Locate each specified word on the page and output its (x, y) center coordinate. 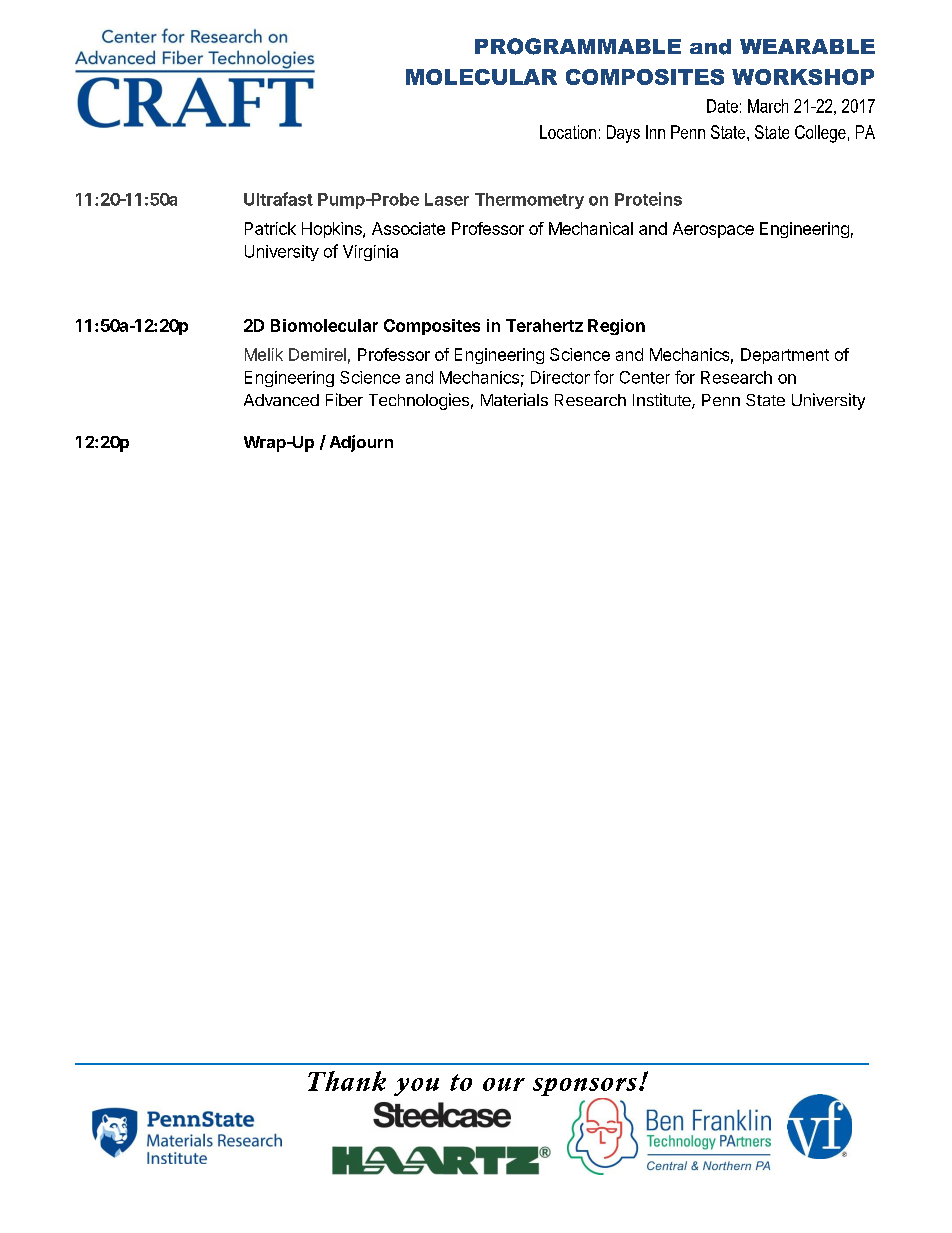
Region (616, 327)
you (416, 1087)
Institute (663, 401)
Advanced (281, 400)
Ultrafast (278, 199)
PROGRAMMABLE (578, 46)
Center (645, 377)
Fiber (344, 399)
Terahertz (544, 325)
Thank (347, 1081)
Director (560, 377)
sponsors (585, 1088)
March (768, 106)
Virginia (370, 253)
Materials (514, 399)
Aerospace (713, 230)
